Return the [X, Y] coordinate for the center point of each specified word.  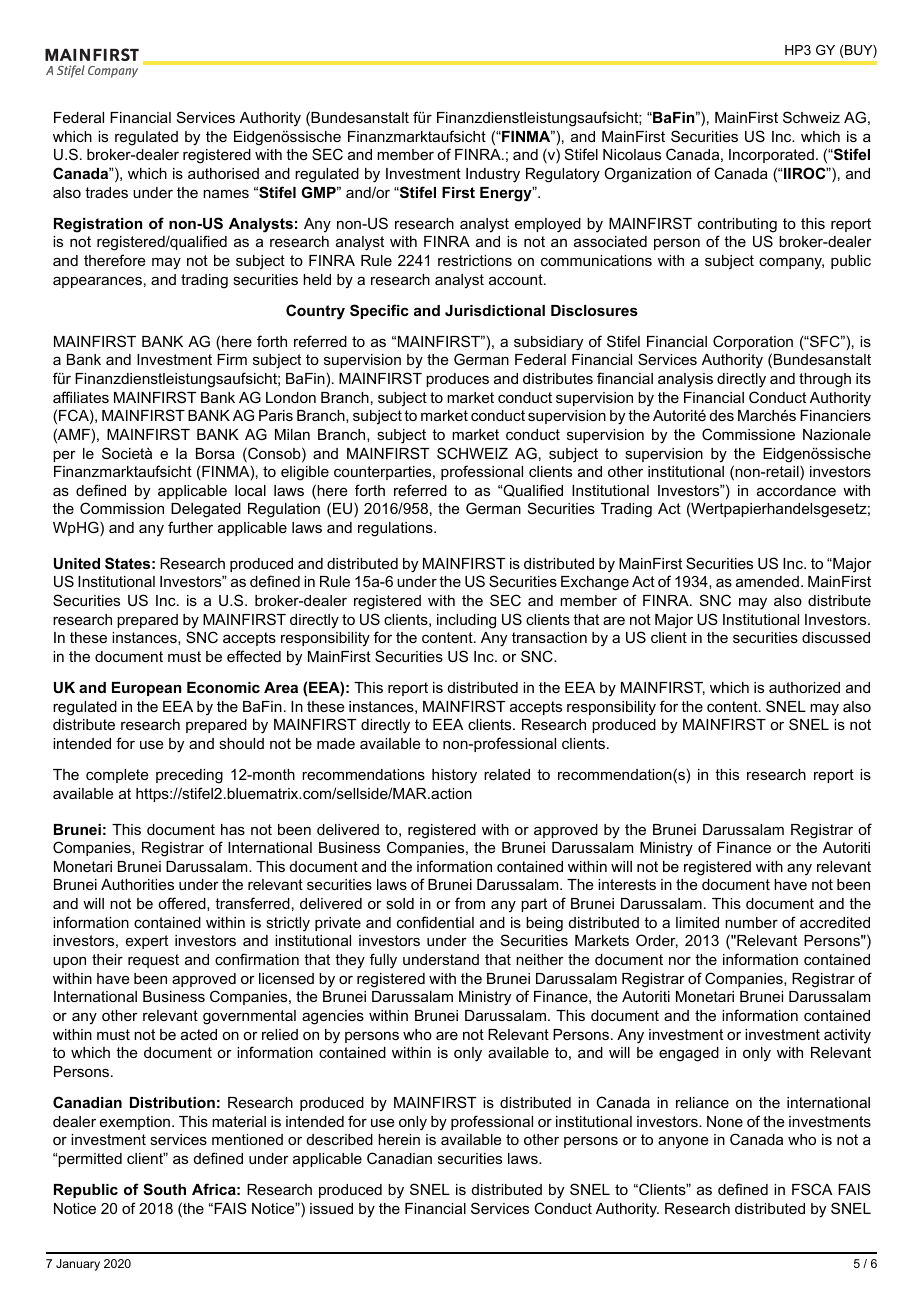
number [751, 922]
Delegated [206, 510]
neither [540, 959]
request [153, 961]
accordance [796, 490]
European [146, 689]
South [164, 1189]
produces [457, 380]
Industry [493, 175]
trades [106, 192]
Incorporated [771, 156]
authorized [804, 687]
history [454, 776]
